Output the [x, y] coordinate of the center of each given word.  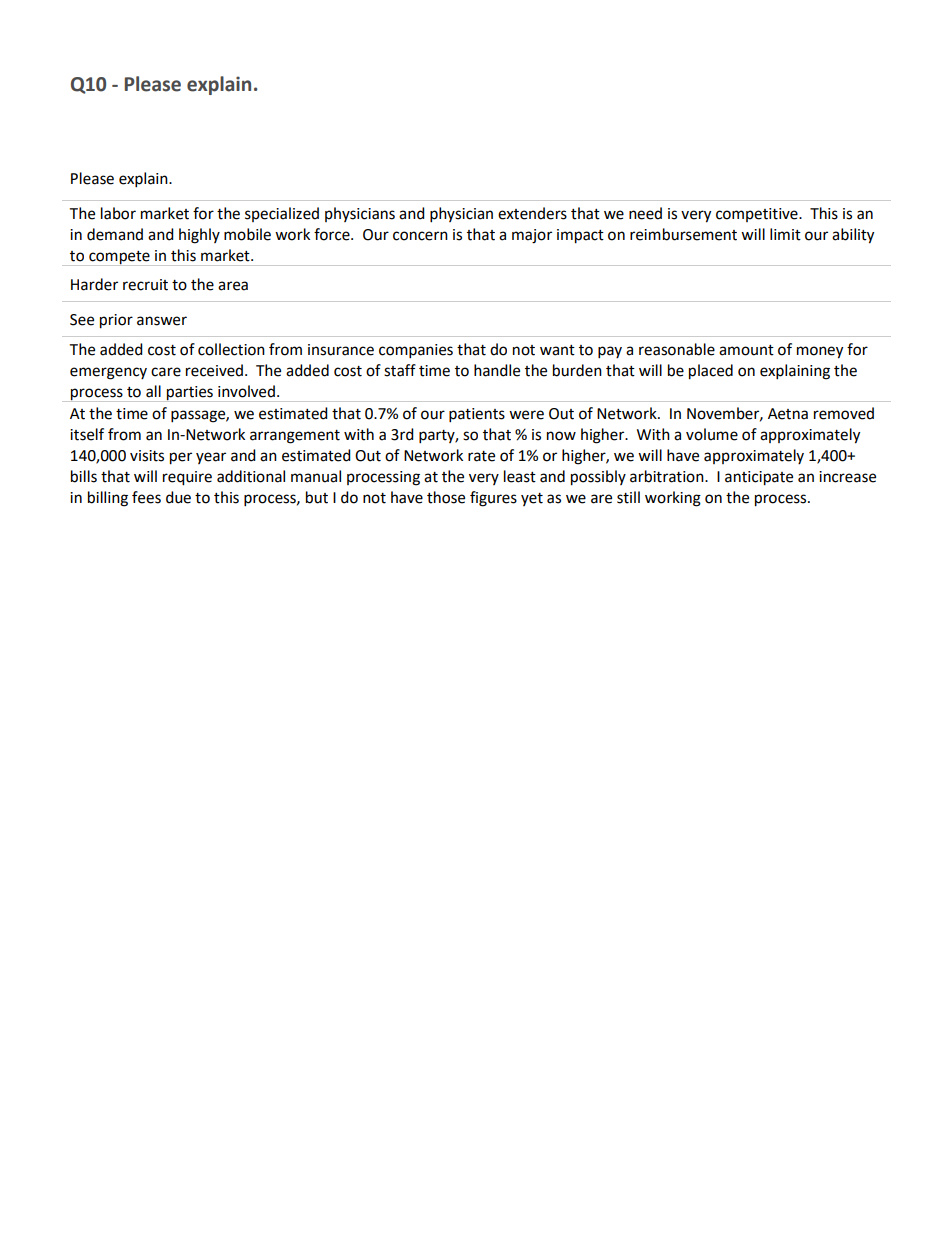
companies [416, 351]
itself [87, 434]
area [233, 286]
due [178, 497]
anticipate [759, 478]
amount [746, 350]
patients [477, 415]
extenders [532, 213]
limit [785, 234]
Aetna [788, 414]
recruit [145, 285]
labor [118, 213]
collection [231, 349]
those [446, 497]
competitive [758, 215]
